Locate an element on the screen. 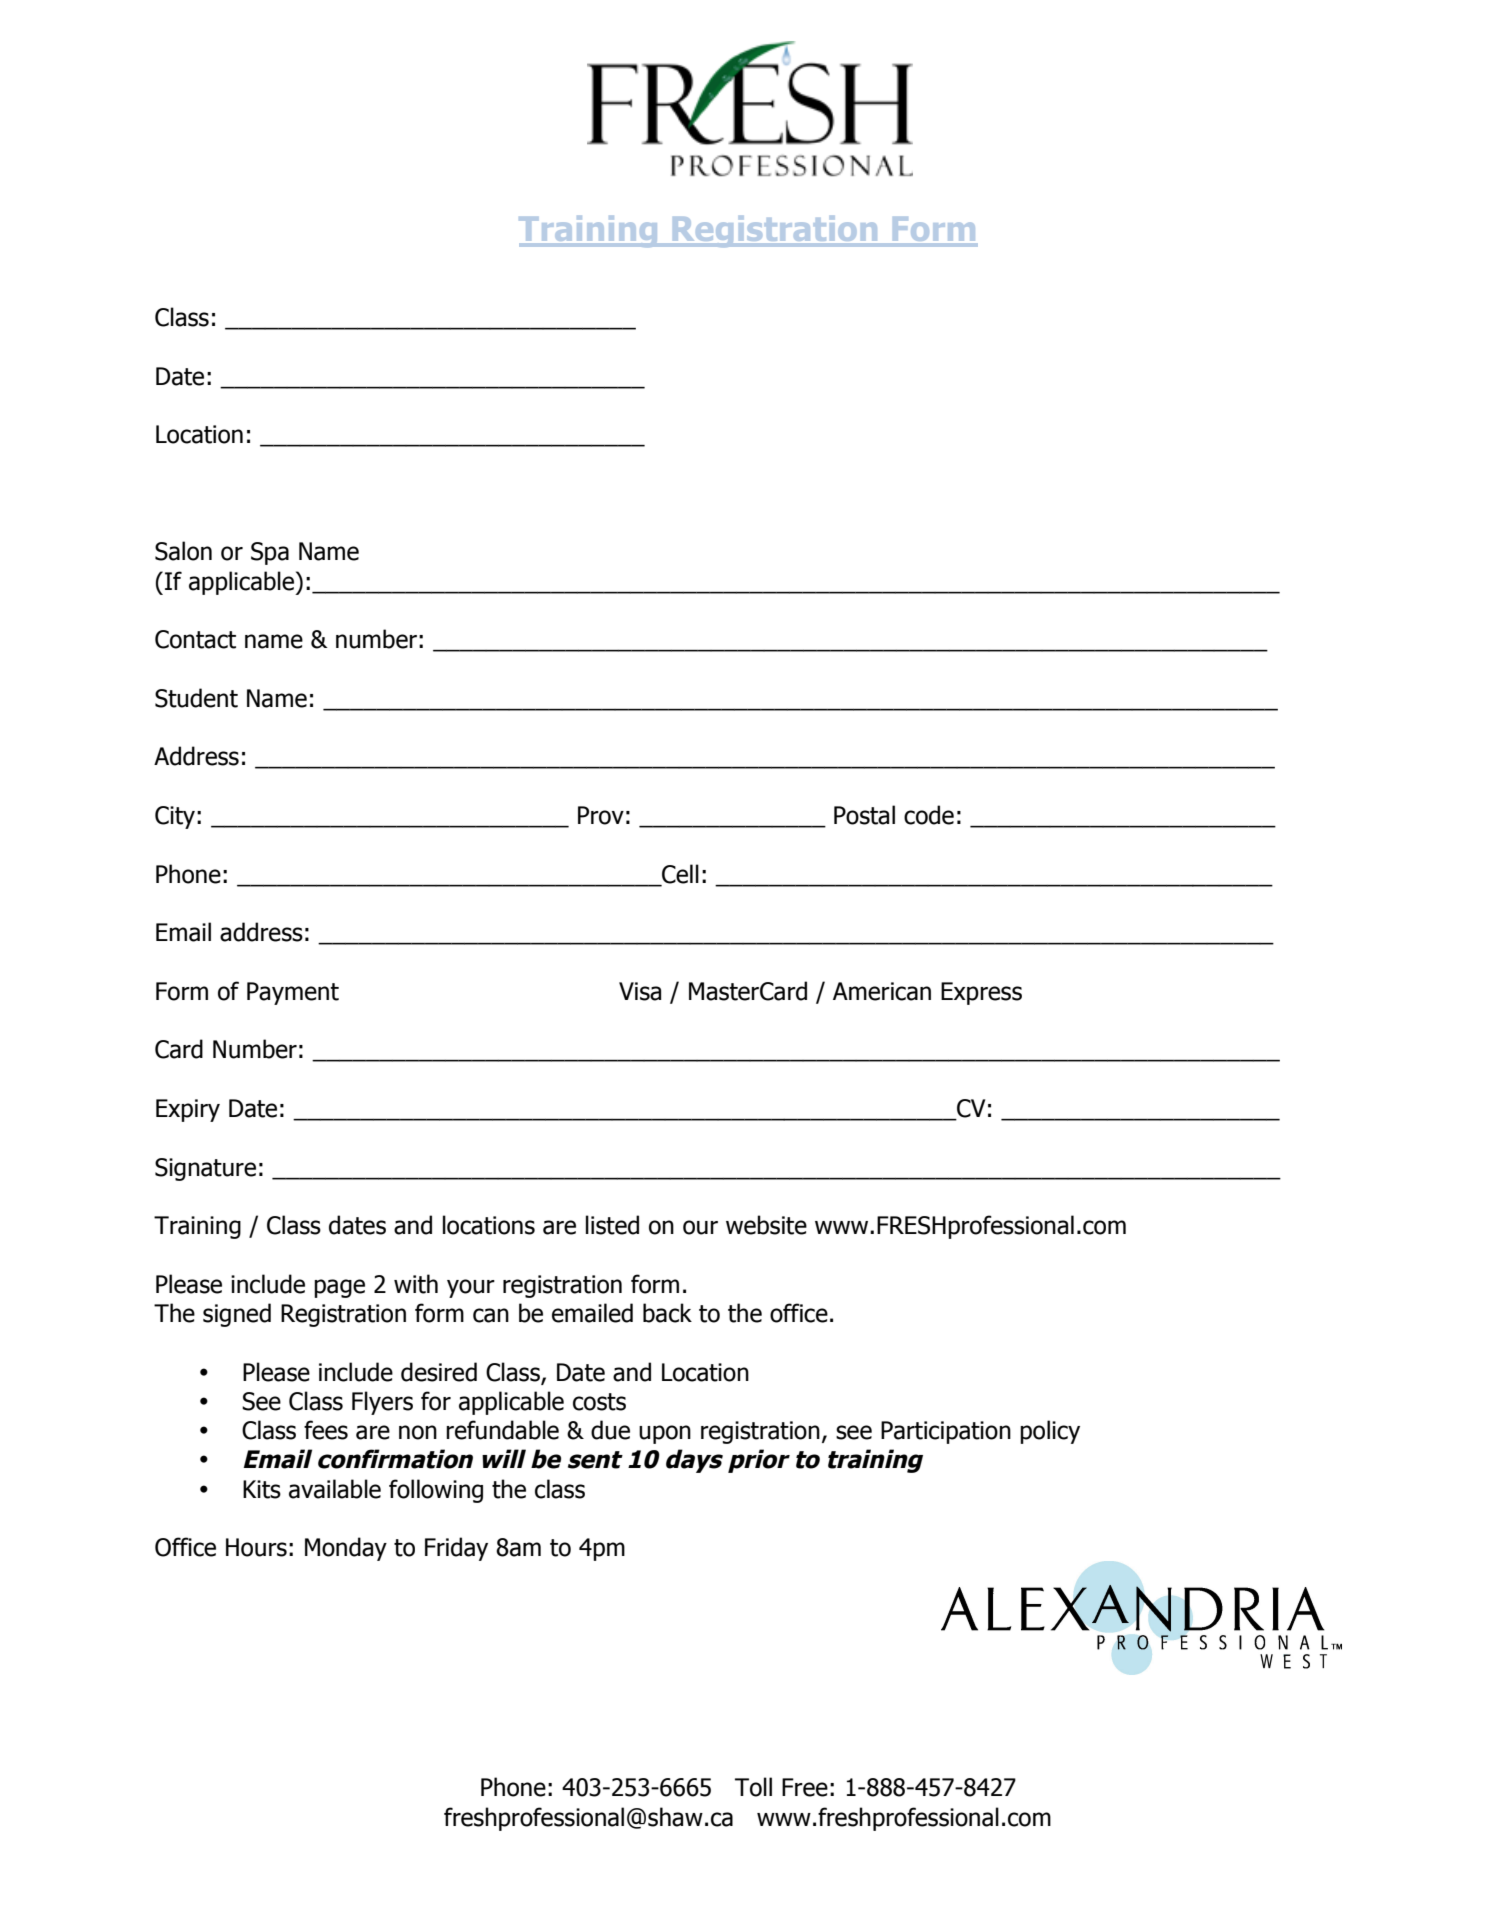 This screenshot has width=1485, height=1922. website is located at coordinates (766, 1225).
